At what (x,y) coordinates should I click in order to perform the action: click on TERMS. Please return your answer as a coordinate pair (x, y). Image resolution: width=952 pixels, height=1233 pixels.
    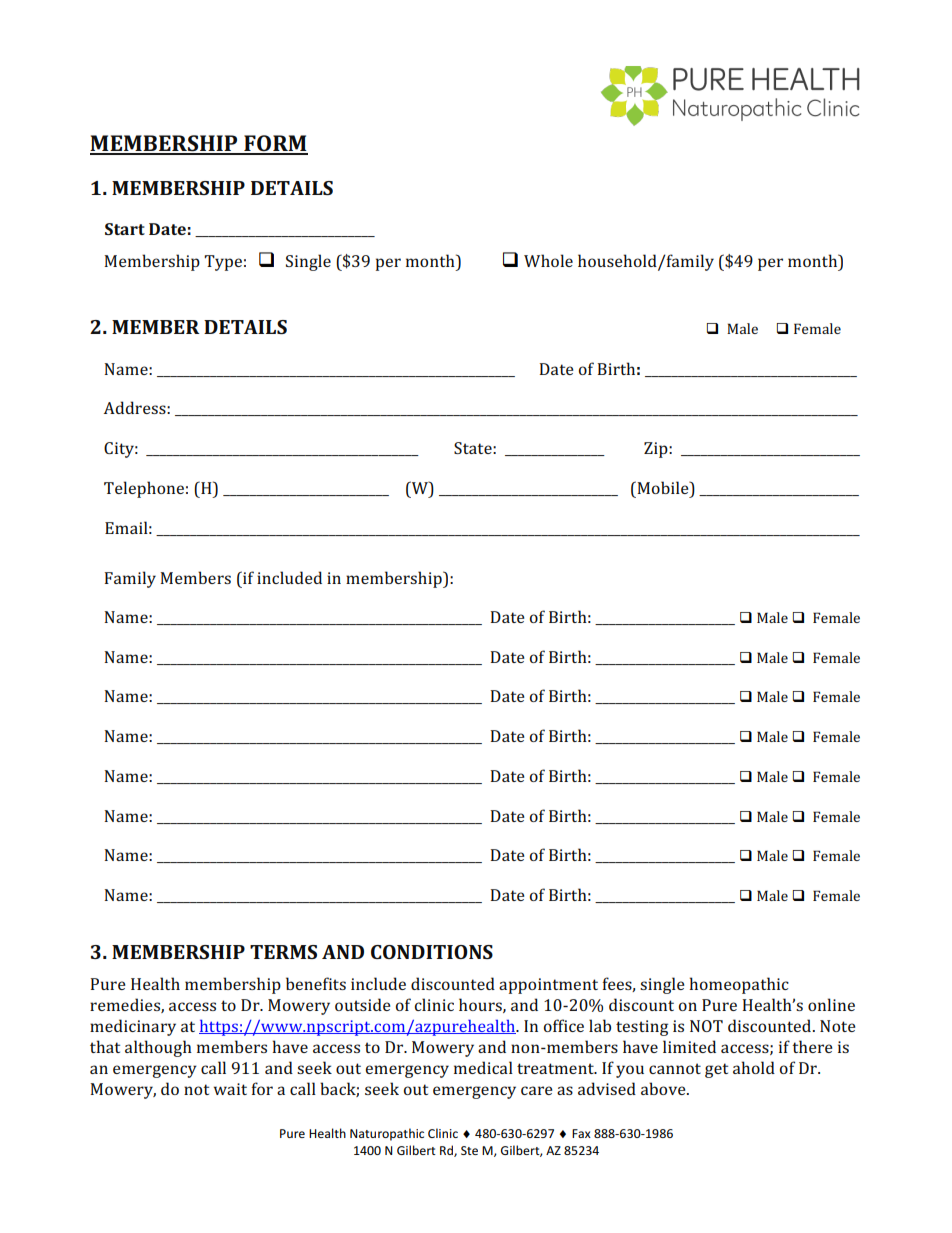
    Looking at the image, I should click on (283, 952).
